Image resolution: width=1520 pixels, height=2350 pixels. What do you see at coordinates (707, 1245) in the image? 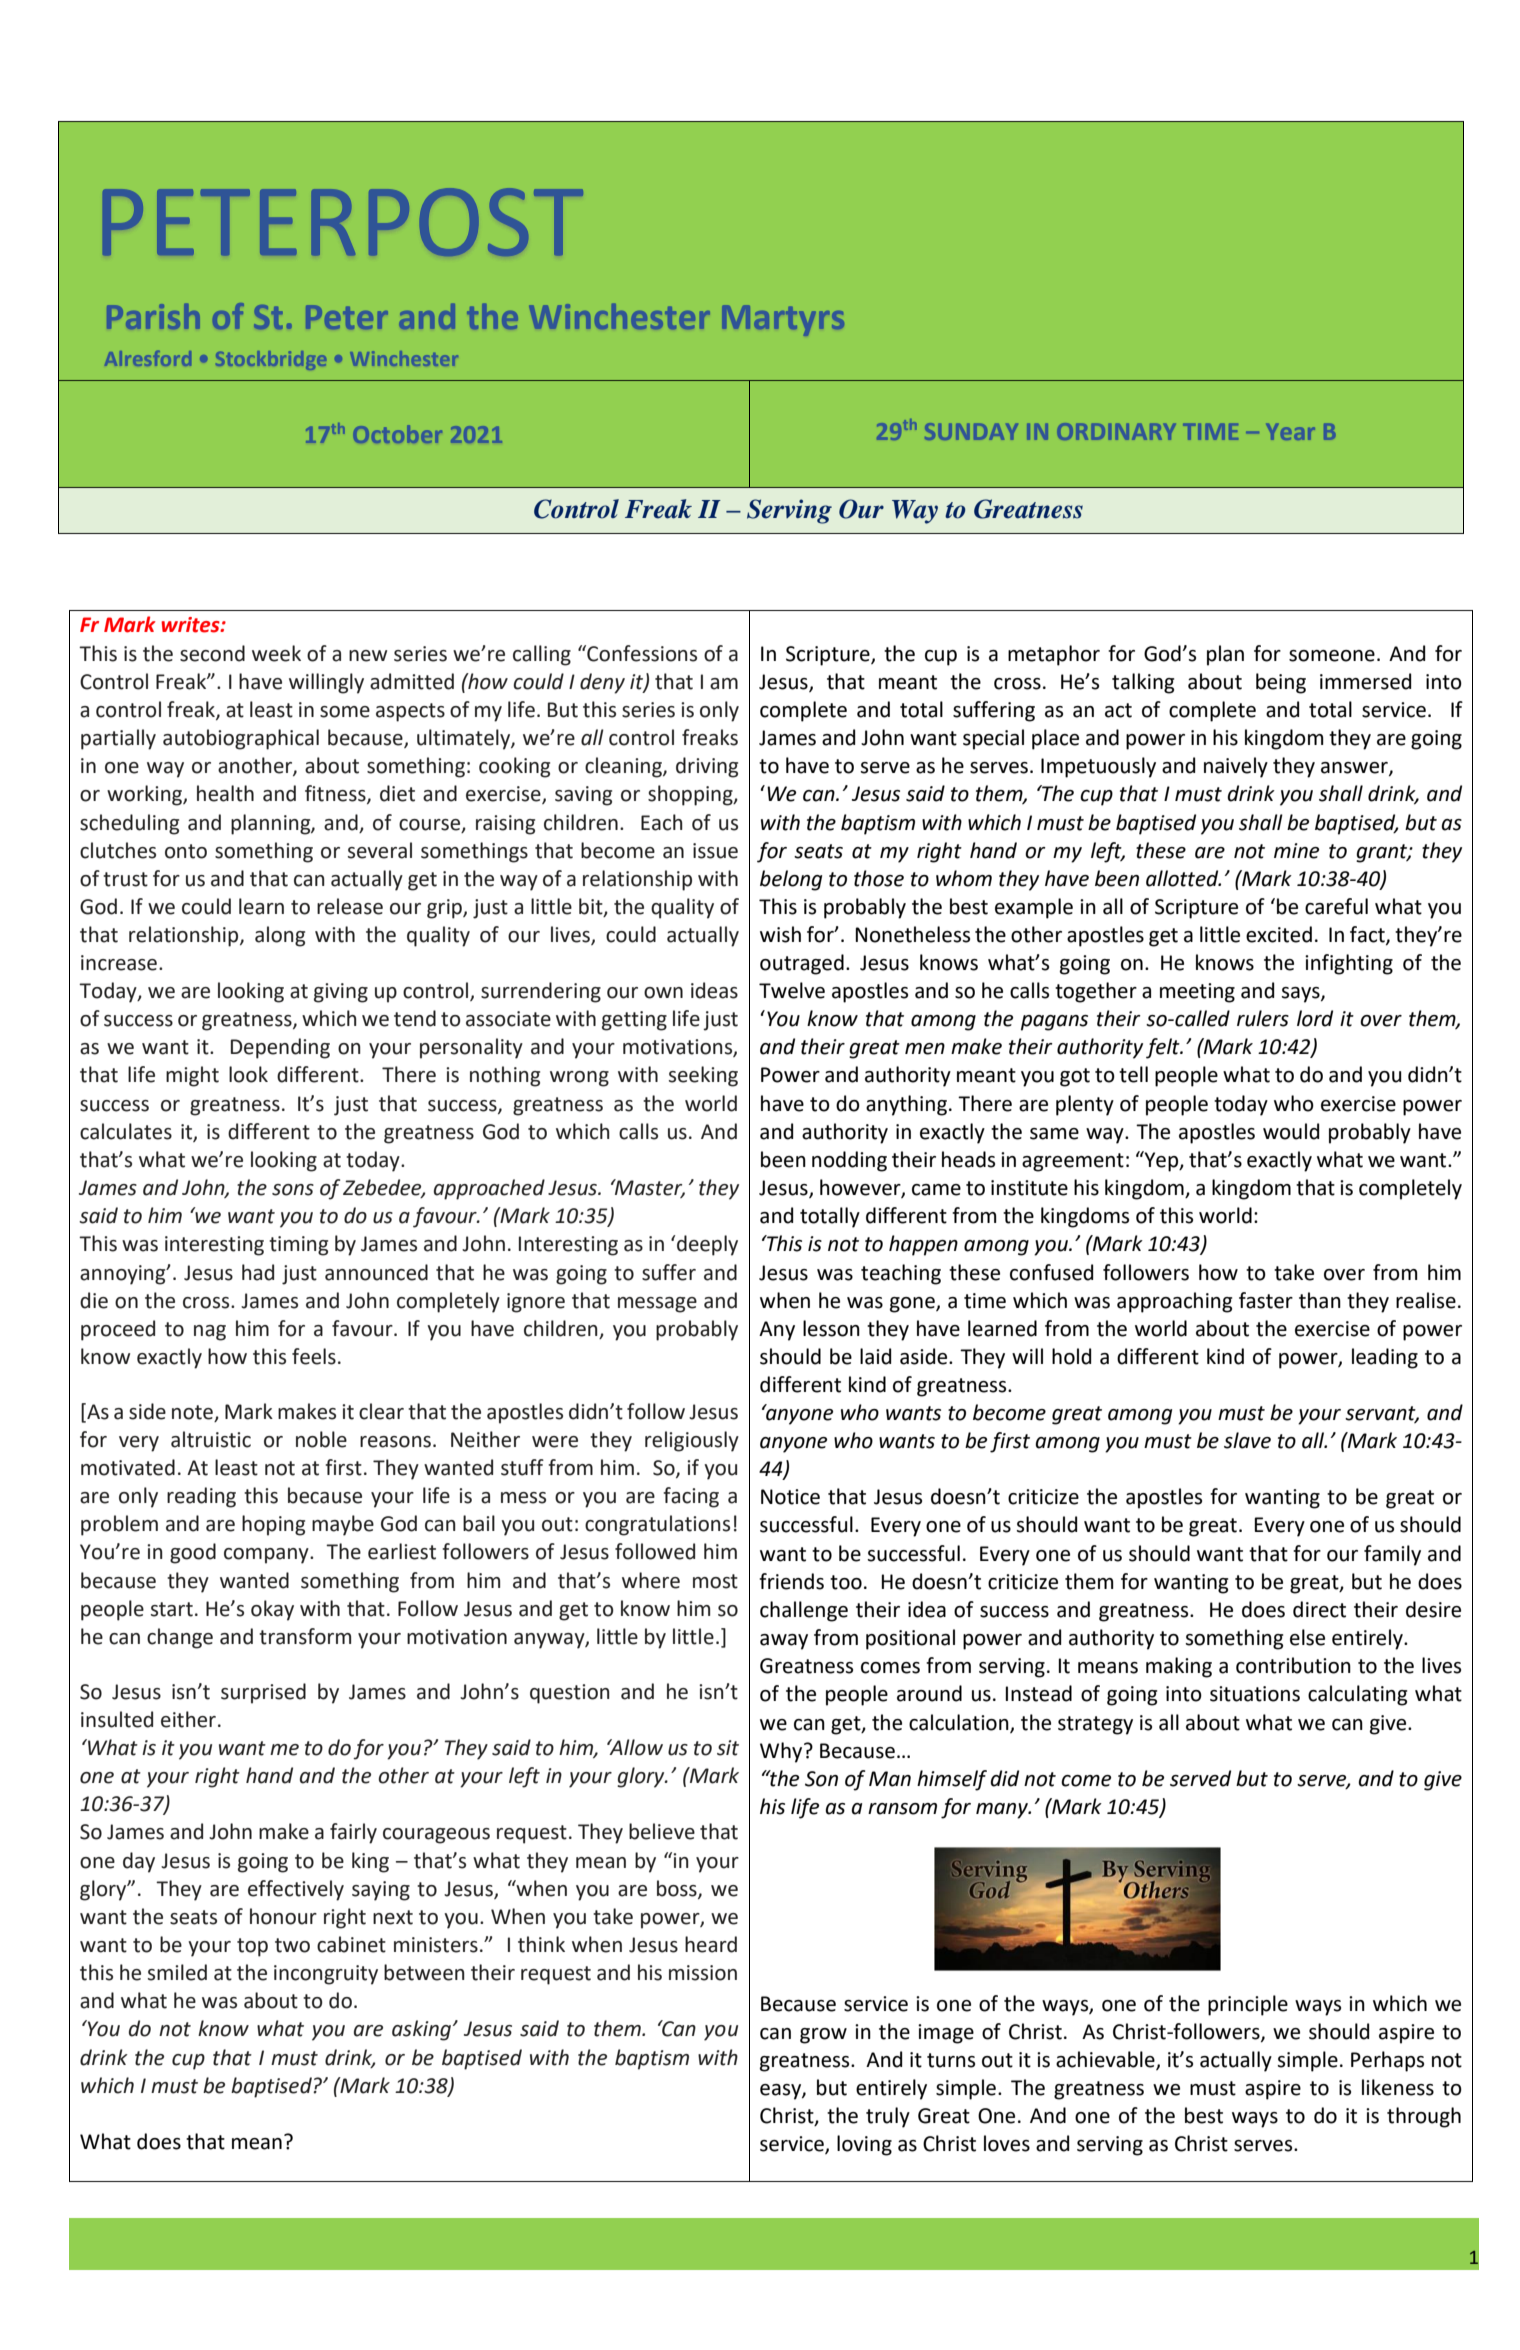
I see `deeply` at bounding box center [707, 1245].
